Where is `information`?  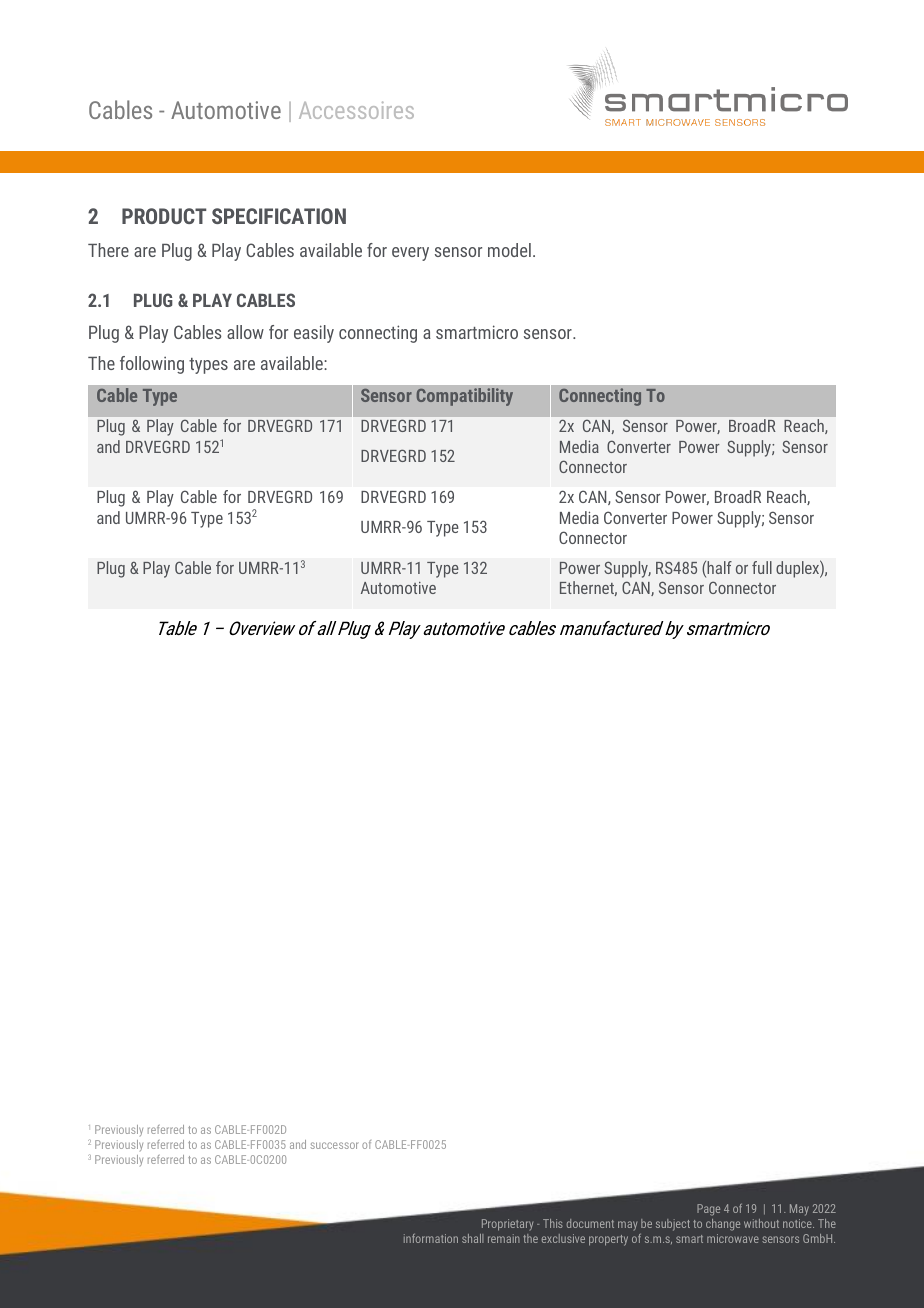
information is located at coordinates (431, 1238).
